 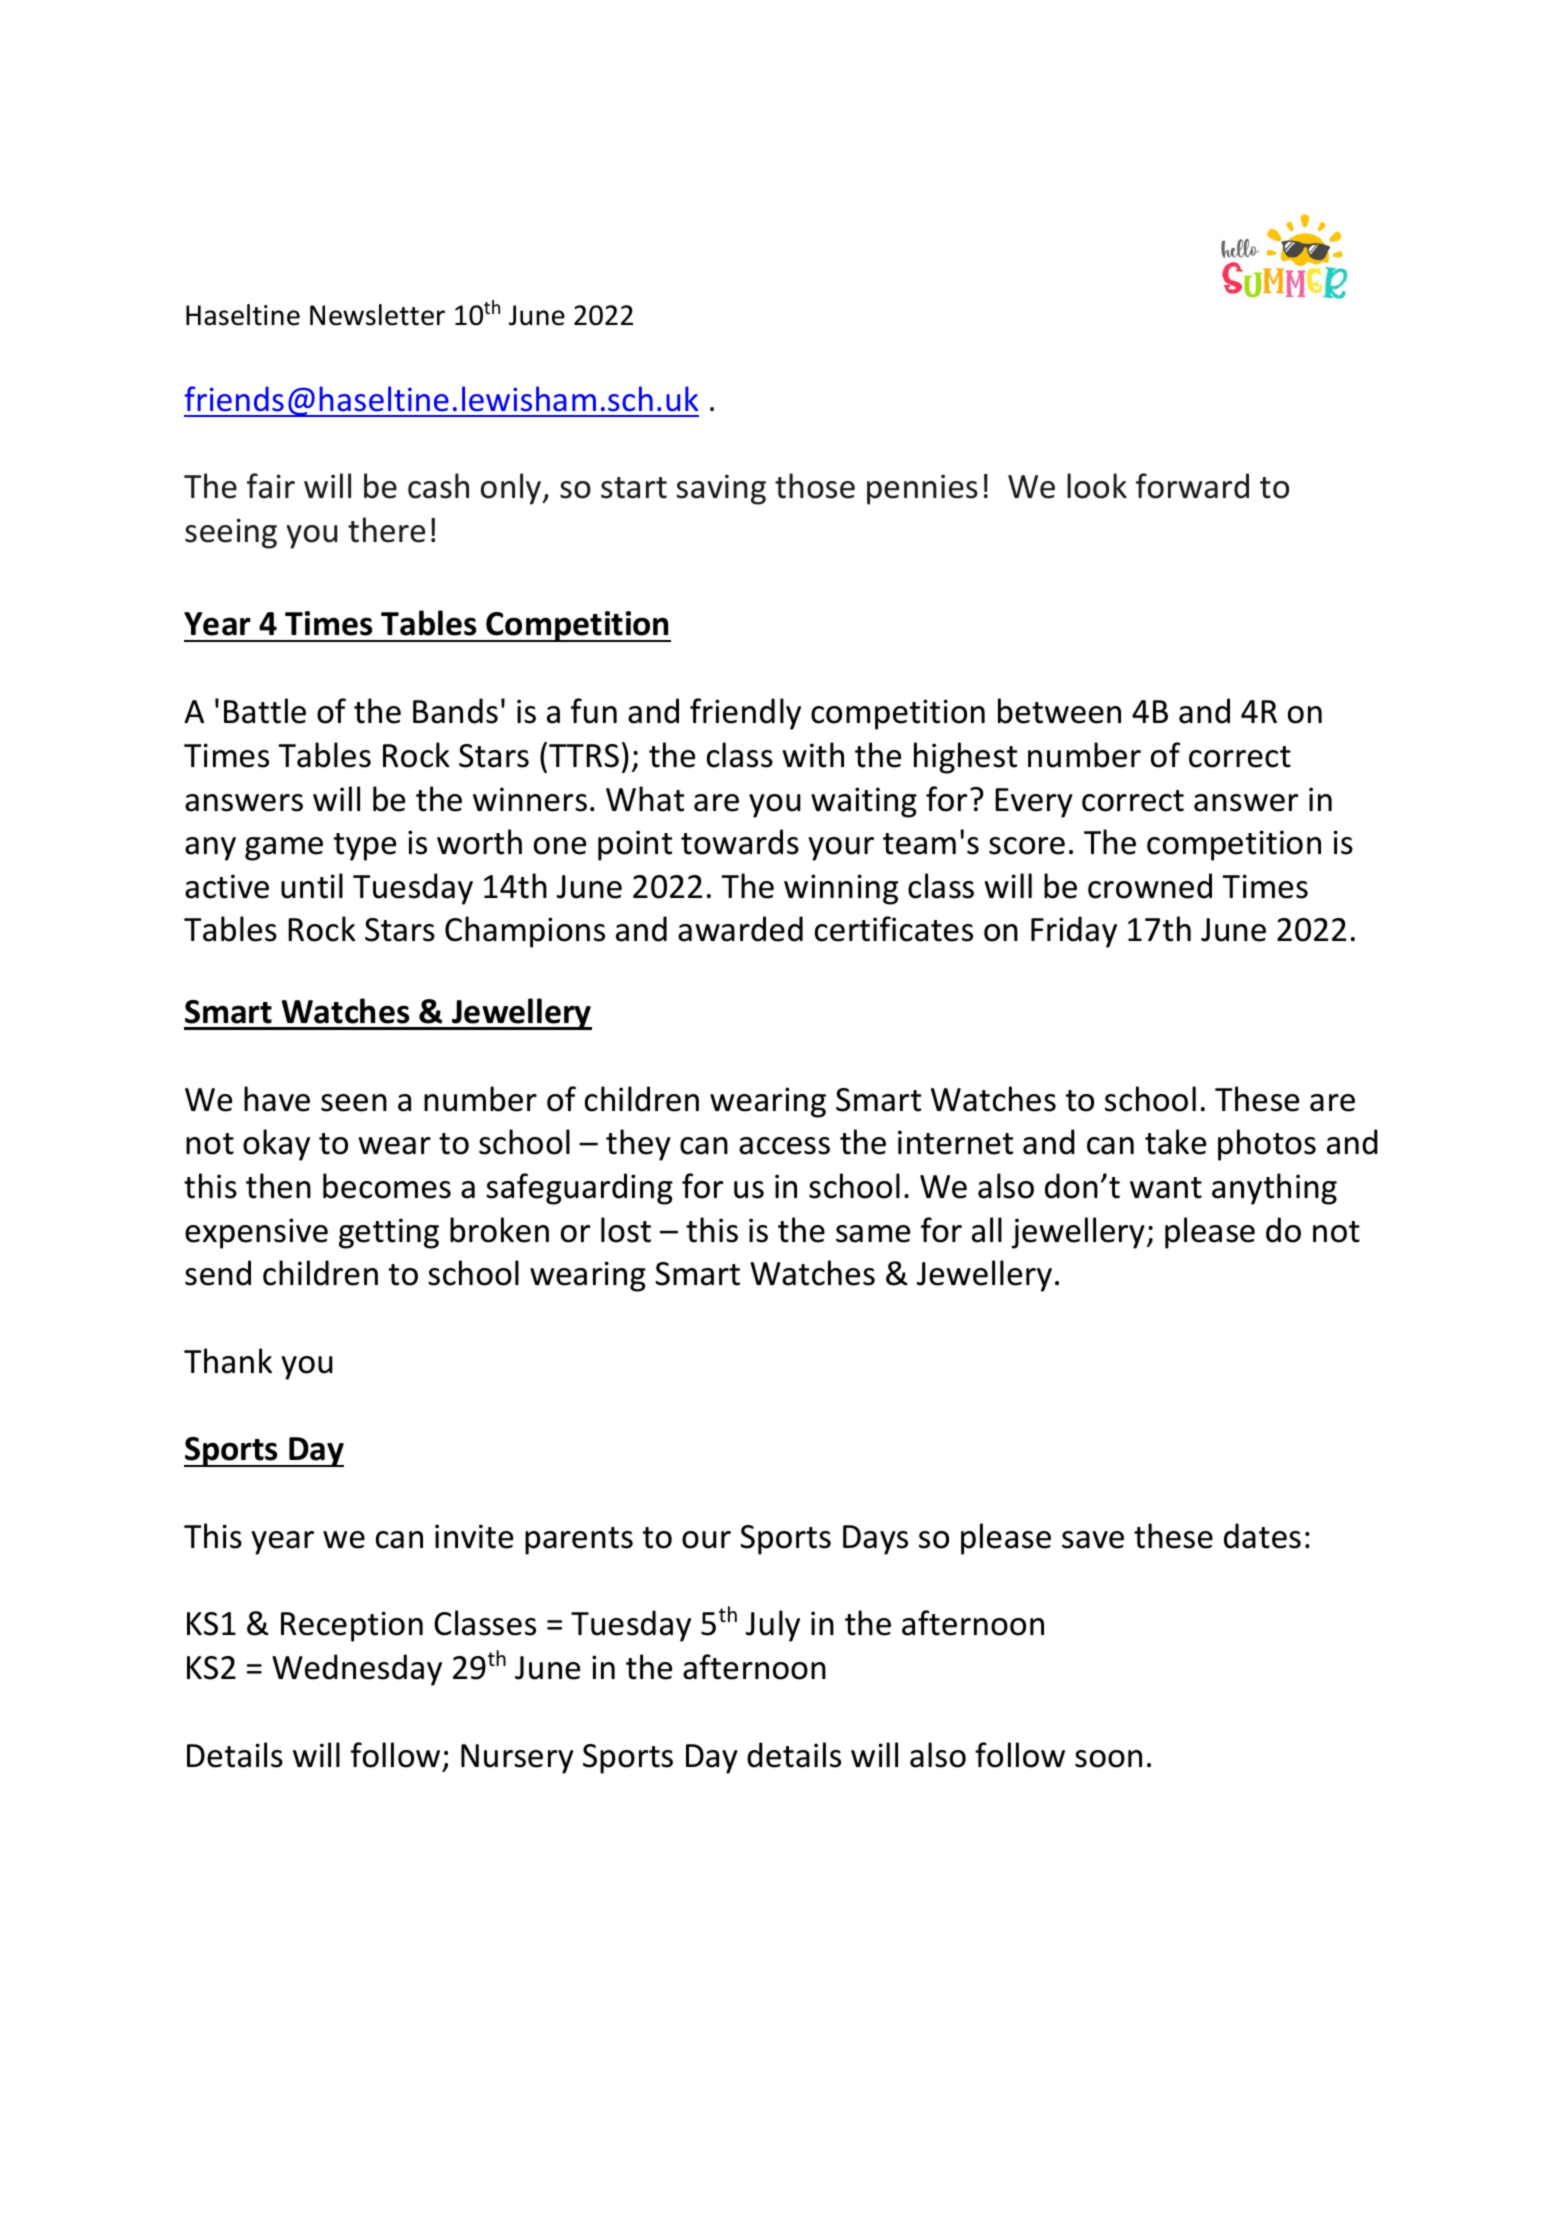 What do you see at coordinates (1166, 1188) in the screenshot?
I see `want` at bounding box center [1166, 1188].
